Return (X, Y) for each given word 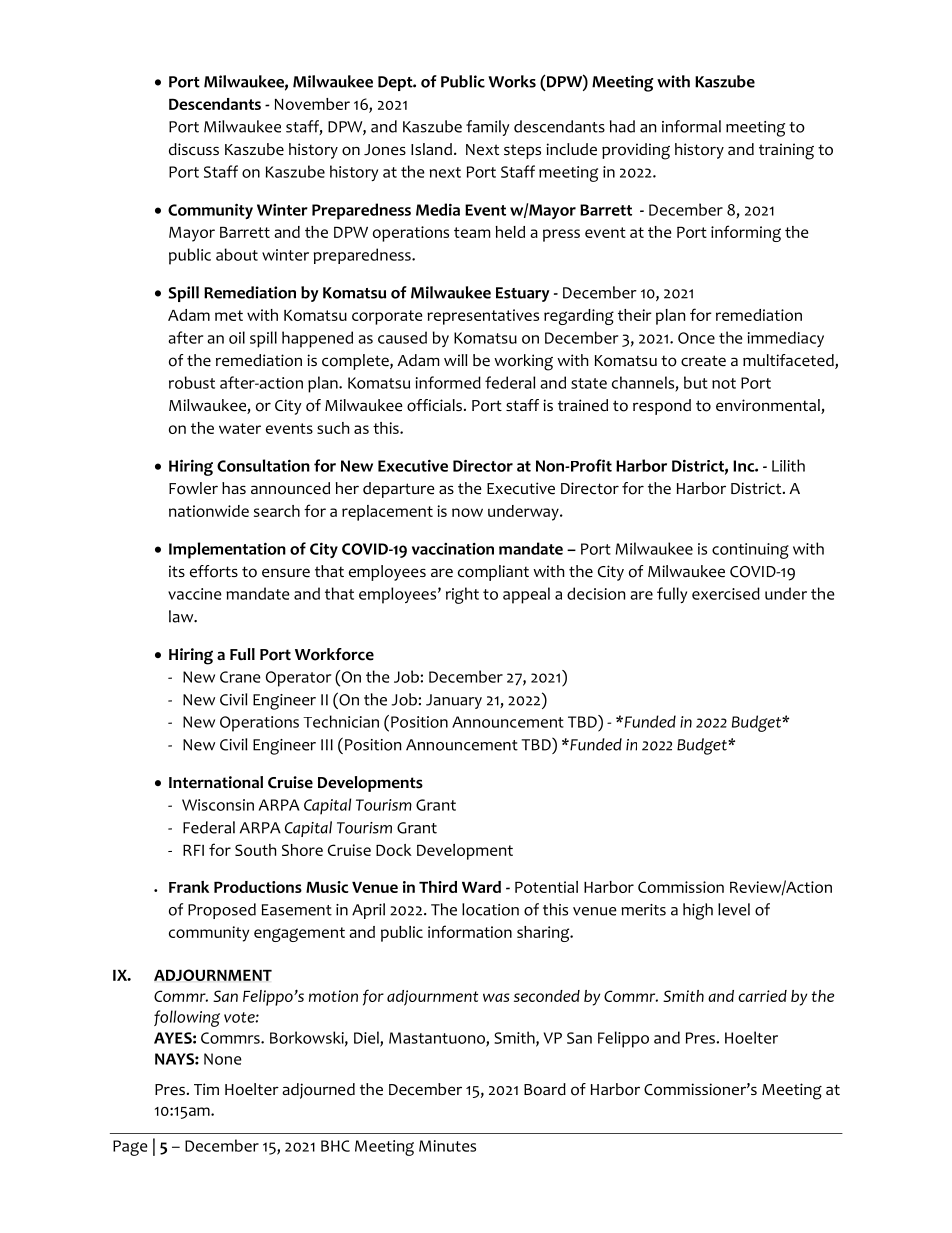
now (467, 512)
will (456, 360)
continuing (750, 551)
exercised (726, 593)
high (698, 911)
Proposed (222, 911)
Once (696, 338)
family (488, 128)
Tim (206, 1089)
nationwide (209, 511)
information (470, 931)
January (454, 701)
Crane (240, 677)
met (229, 315)
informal (691, 126)
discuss (194, 149)
